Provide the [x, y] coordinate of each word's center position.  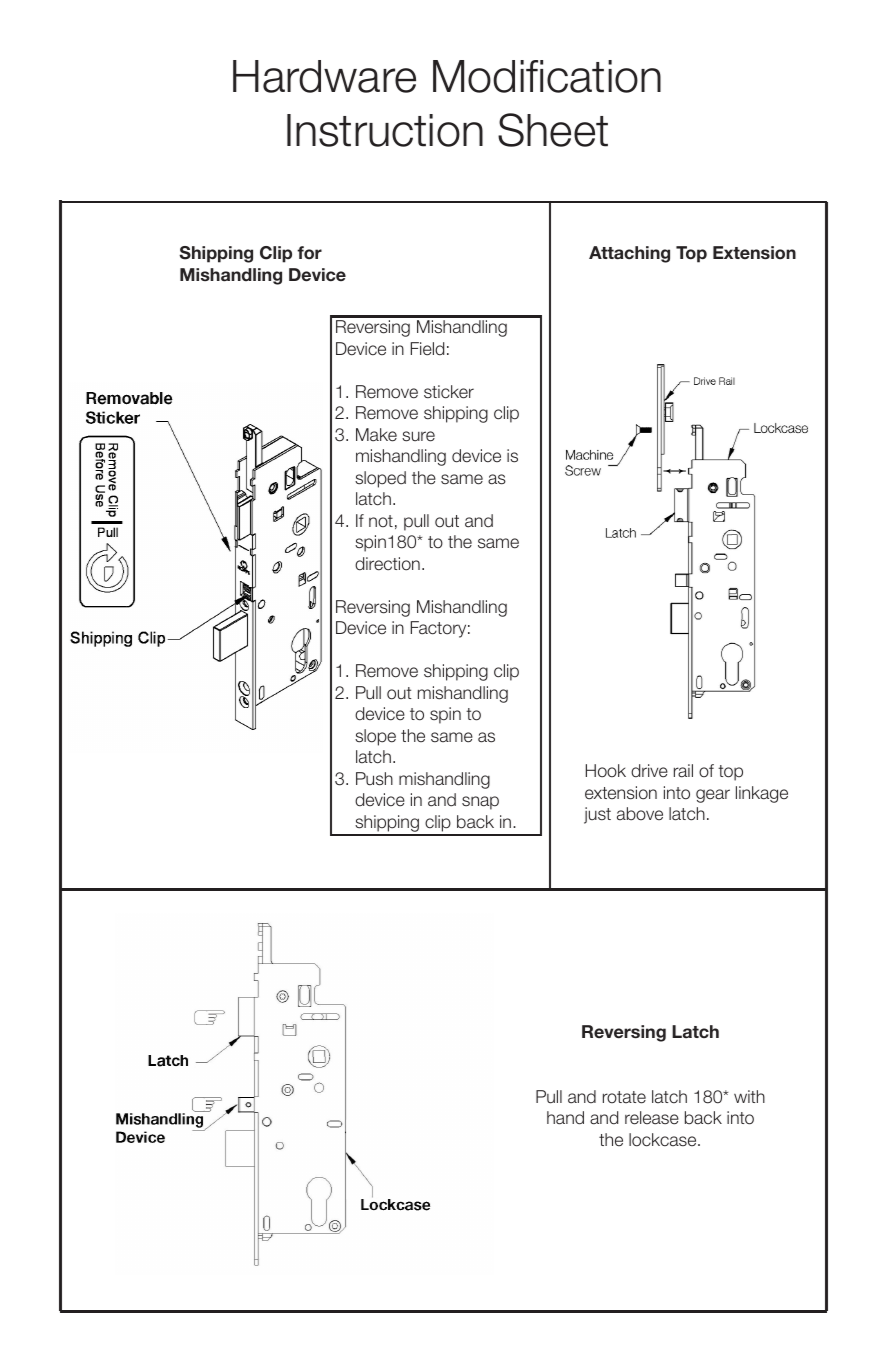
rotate [624, 1097]
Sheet [553, 130]
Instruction [385, 130]
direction [387, 564]
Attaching [629, 254]
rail [683, 771]
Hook [606, 771]
